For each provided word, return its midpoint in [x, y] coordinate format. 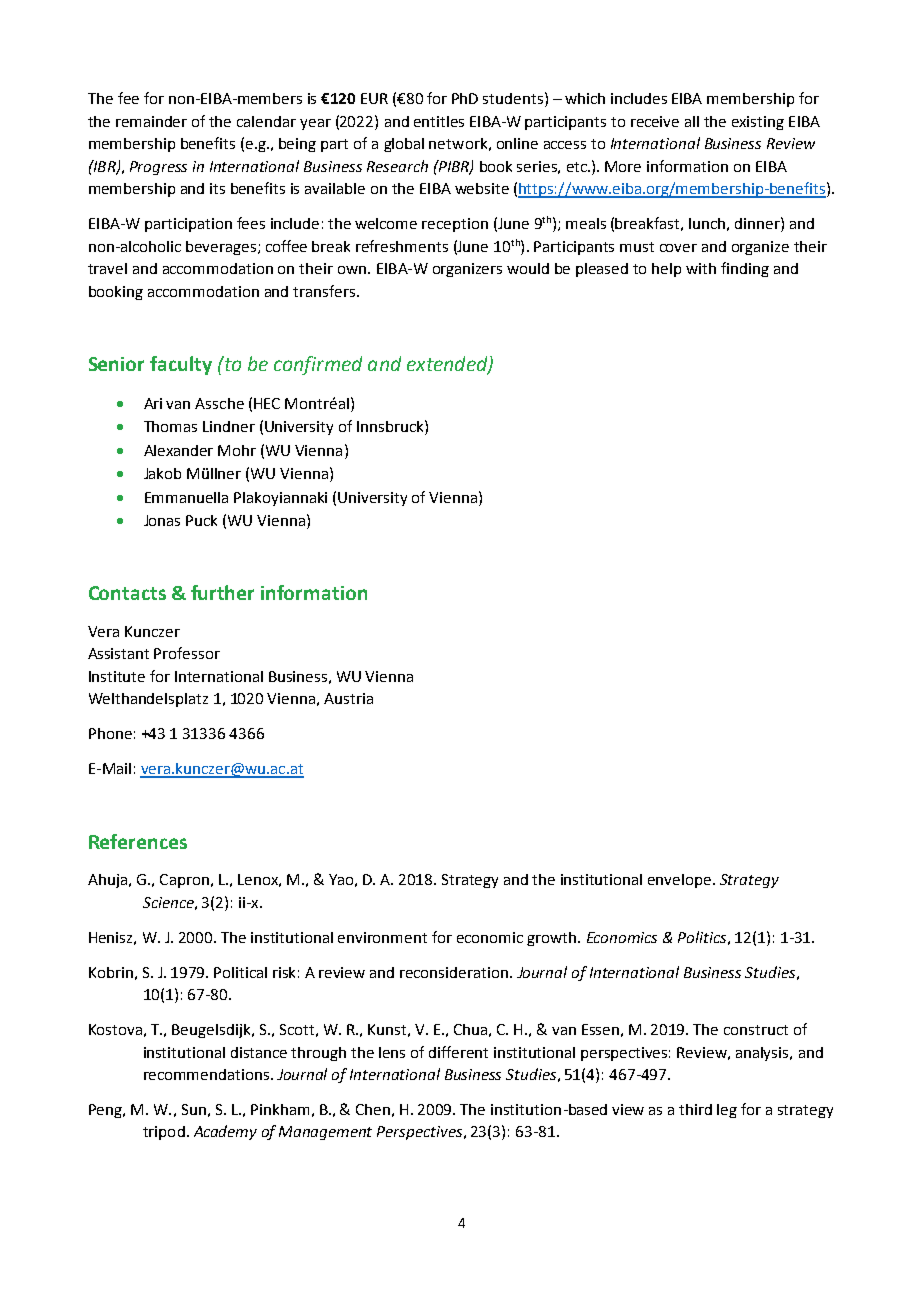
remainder [151, 121]
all [692, 121]
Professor [187, 653]
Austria [348, 698]
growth [553, 939]
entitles [439, 121]
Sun [194, 1109]
